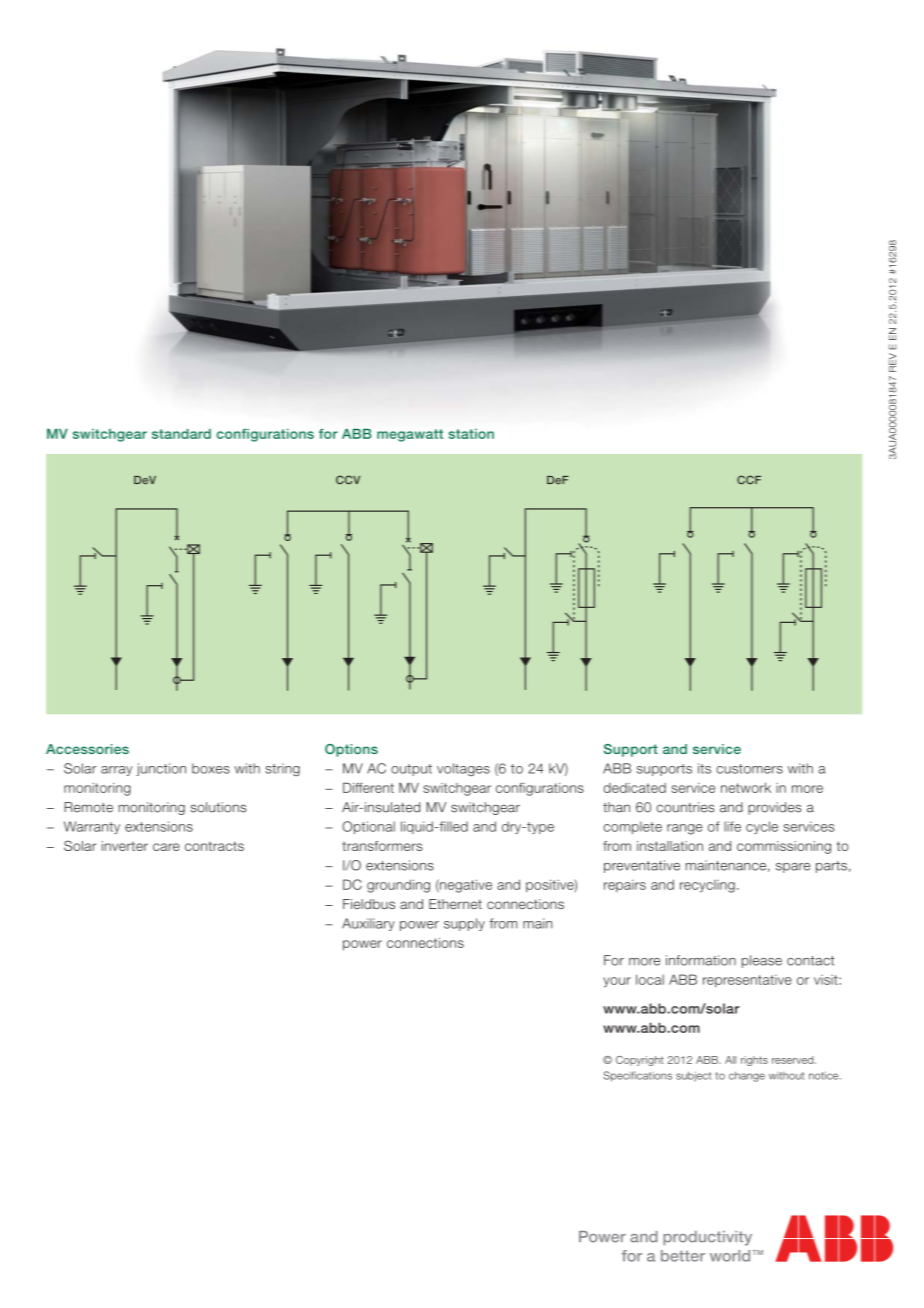 The height and width of the image is (1308, 924). What do you see at coordinates (87, 749) in the image?
I see `Accessories` at bounding box center [87, 749].
